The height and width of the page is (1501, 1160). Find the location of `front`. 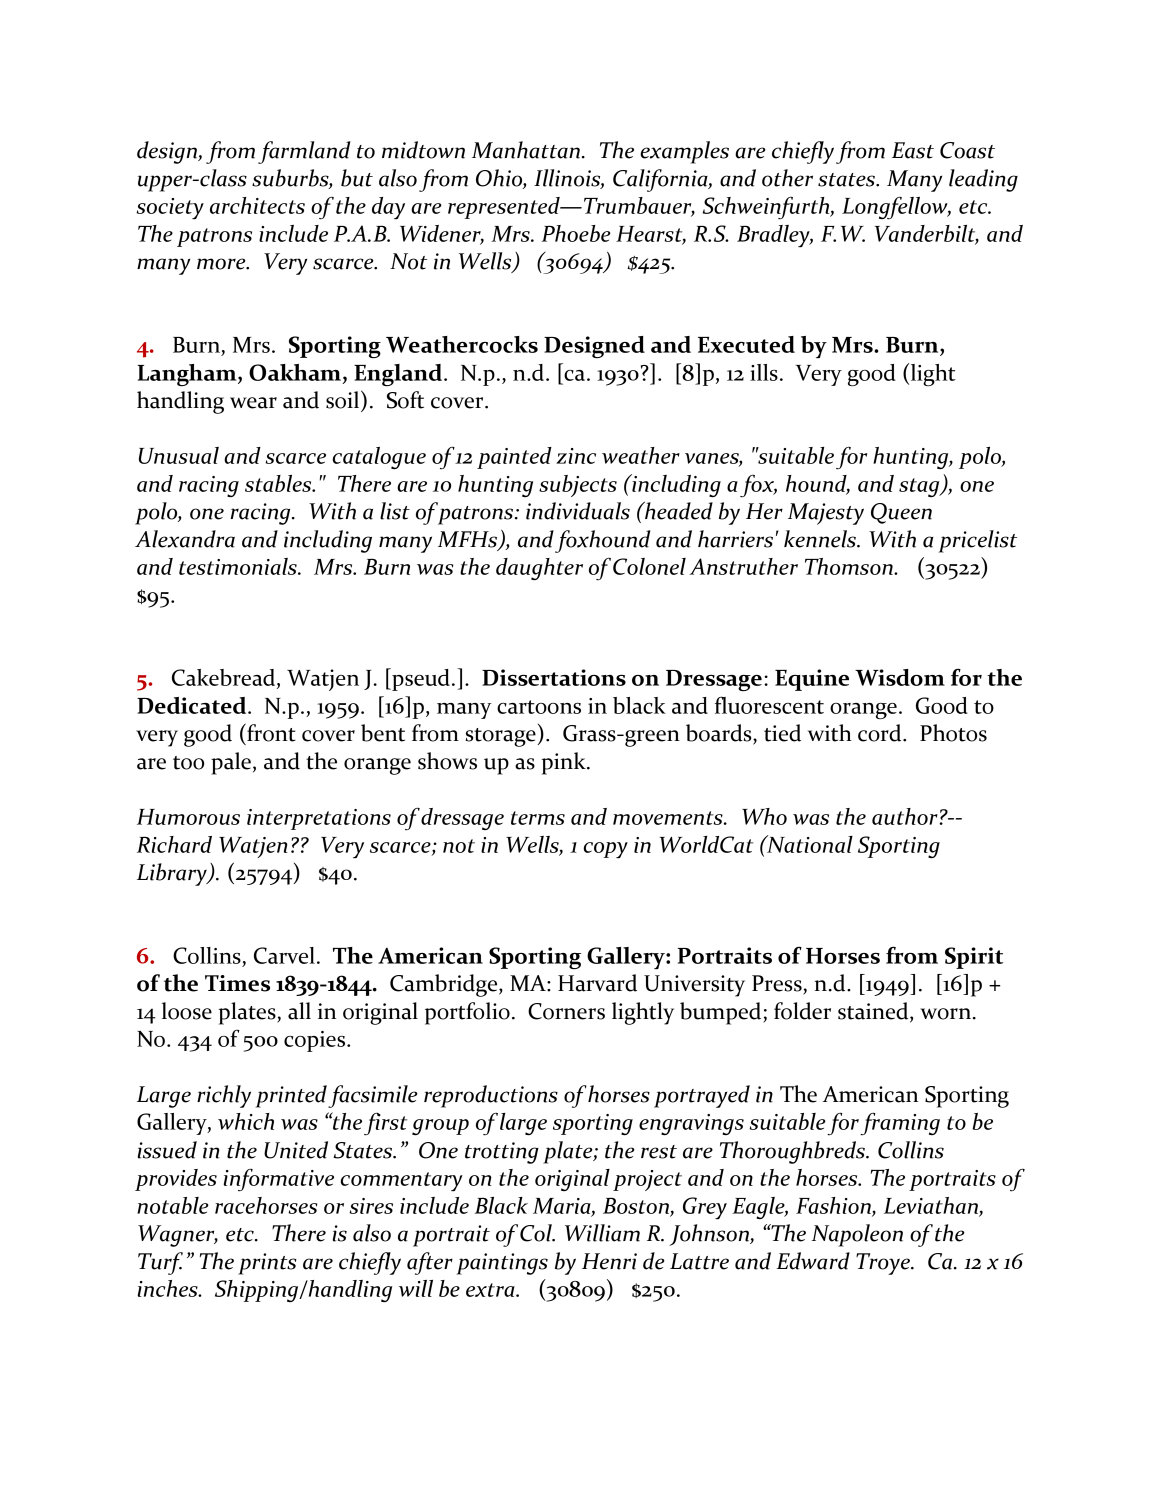

front is located at coordinates (270, 732).
